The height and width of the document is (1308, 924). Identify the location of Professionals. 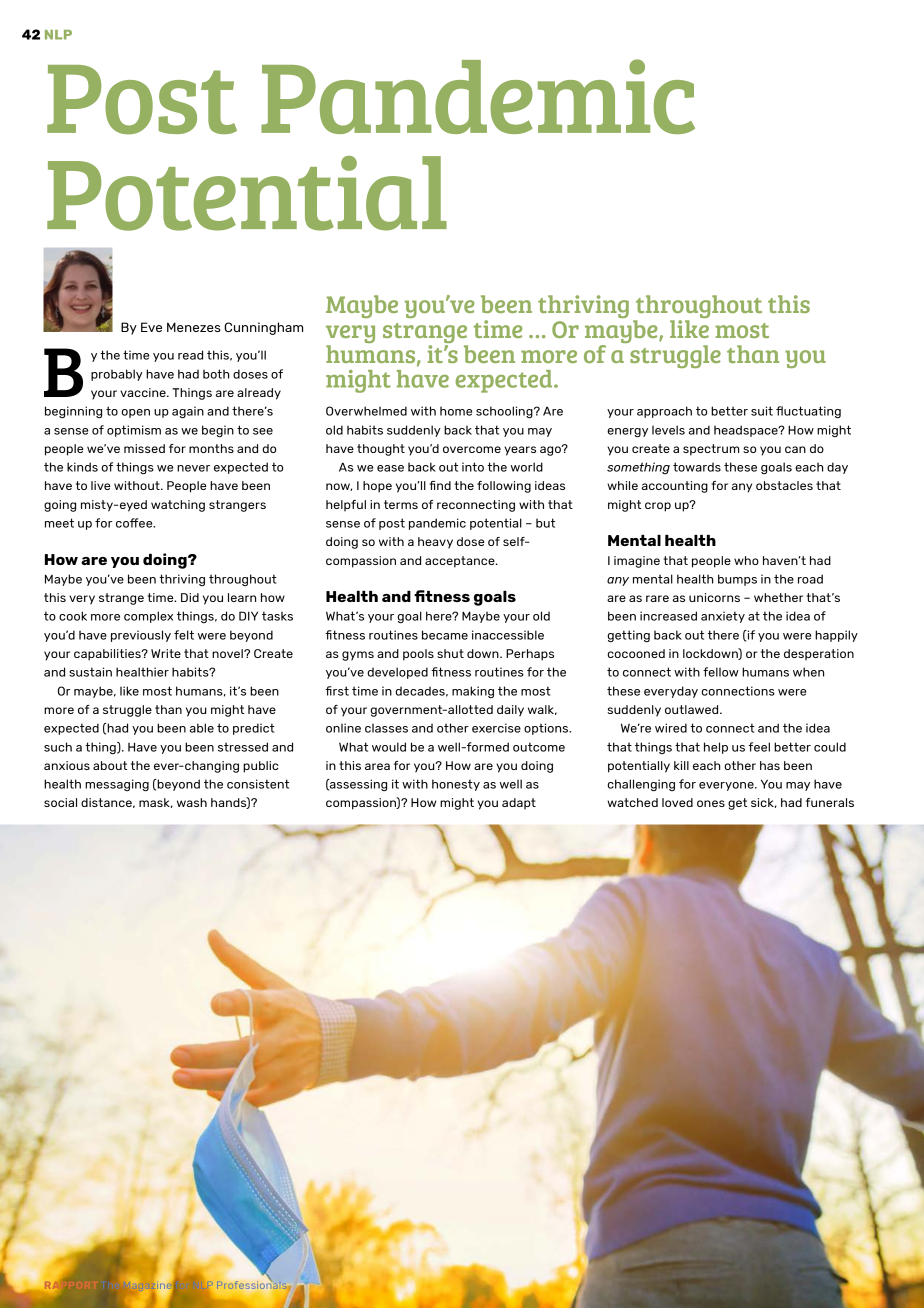
(253, 1283).
